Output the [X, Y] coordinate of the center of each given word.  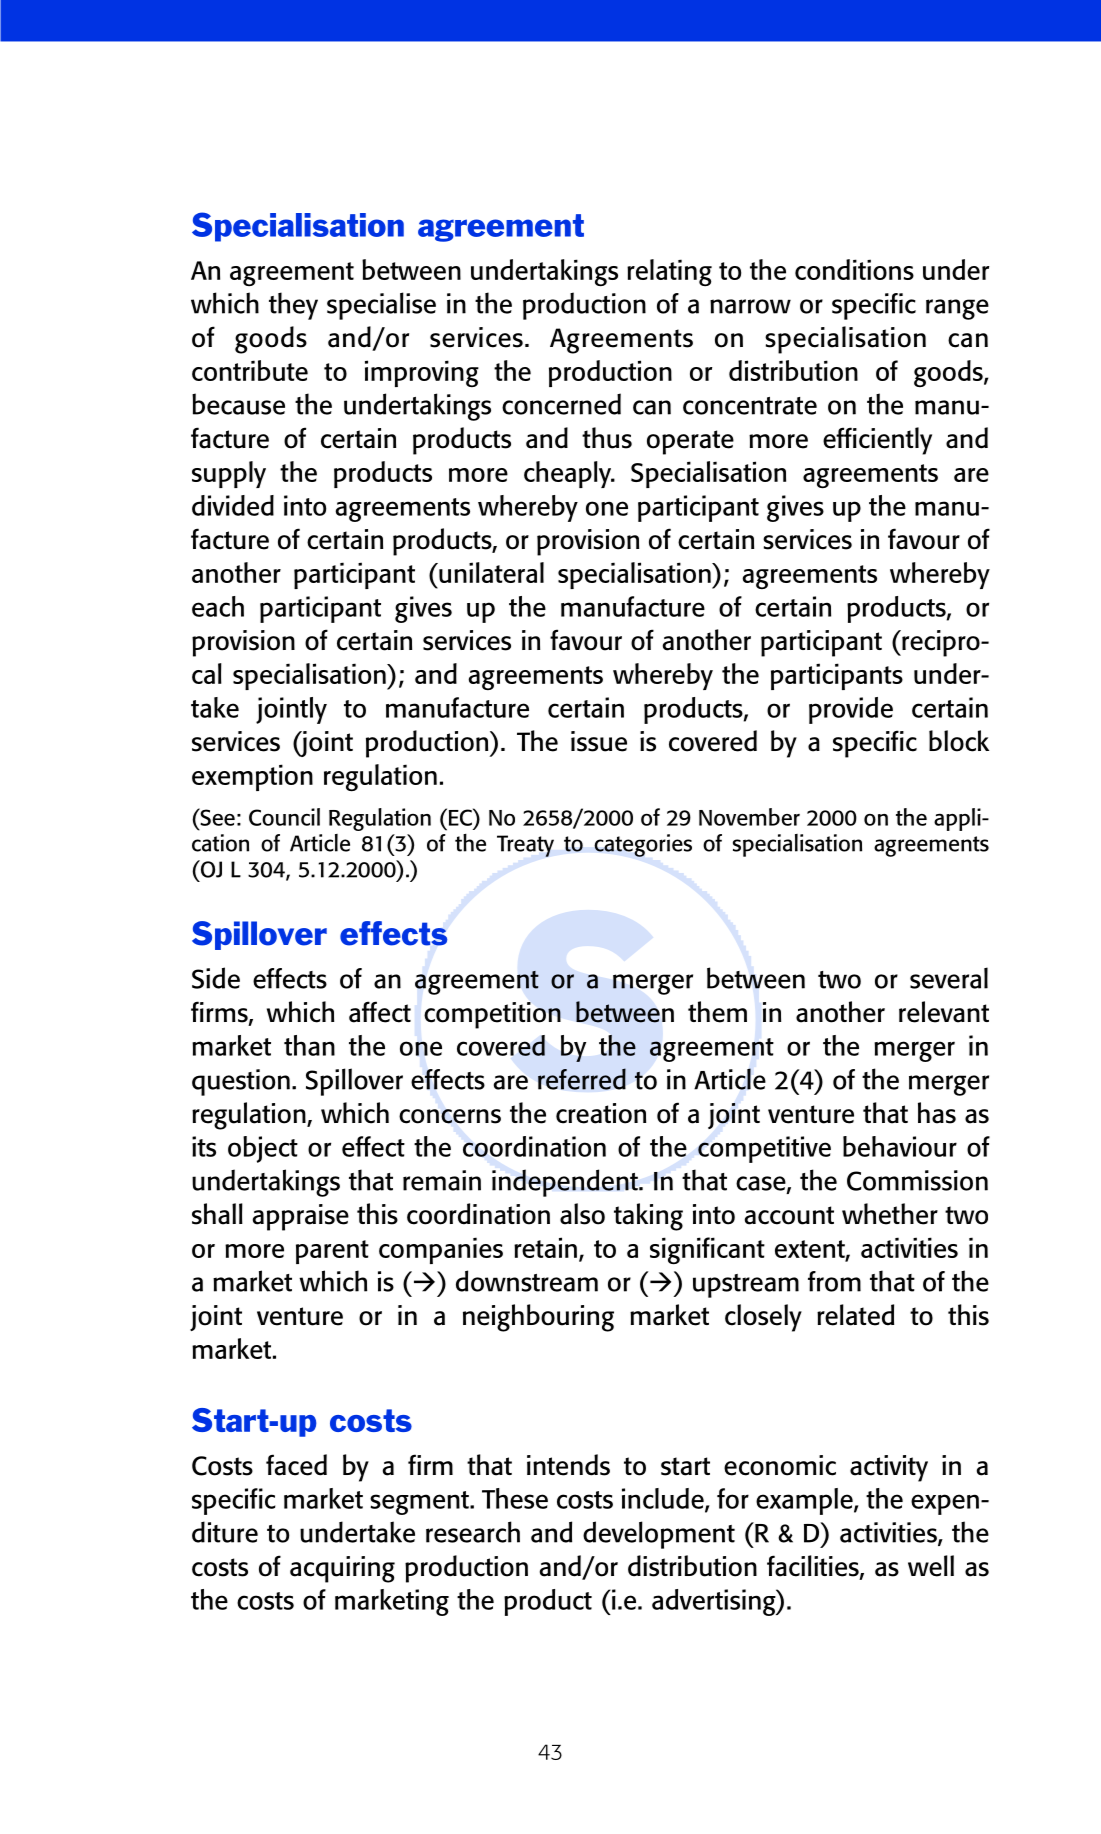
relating [669, 272]
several [949, 978]
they [293, 306]
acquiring [342, 1569]
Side [216, 978]
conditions [854, 269]
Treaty [525, 846]
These [515, 1498]
